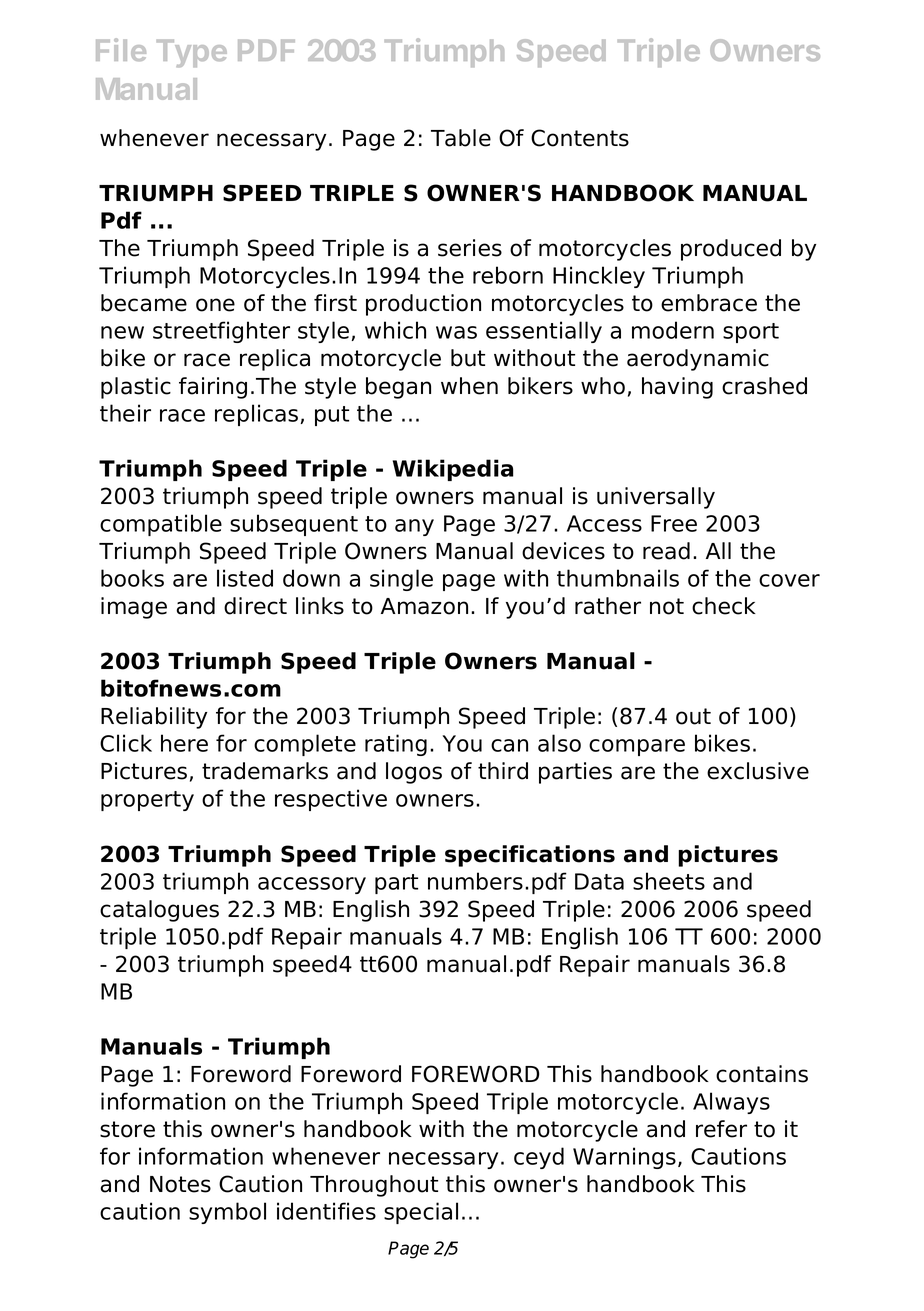  What do you see at coordinates (192, 53) in the screenshot?
I see `Type` at bounding box center [192, 53].
